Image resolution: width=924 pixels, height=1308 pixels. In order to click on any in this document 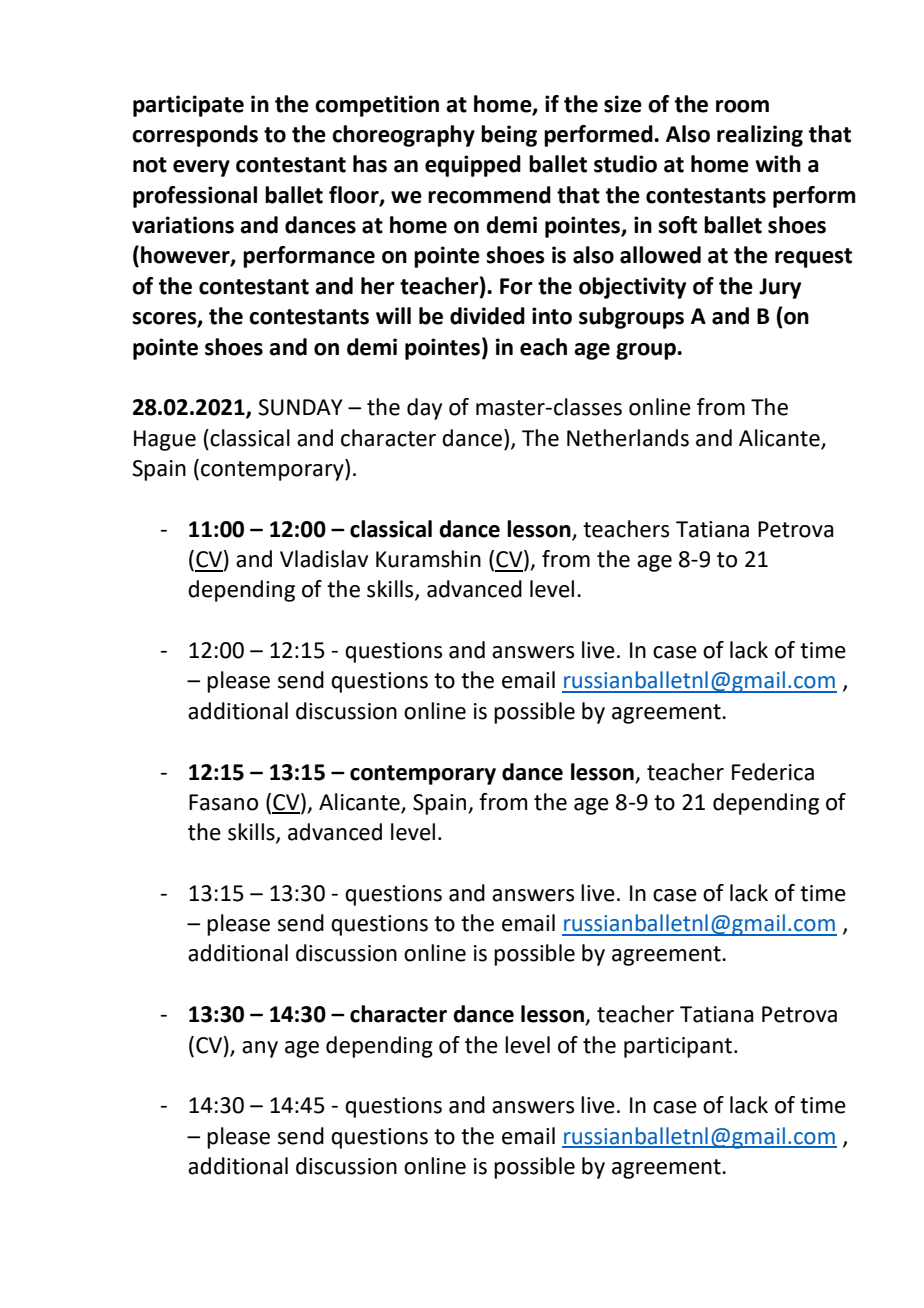, I will do `click(260, 1049)`.
